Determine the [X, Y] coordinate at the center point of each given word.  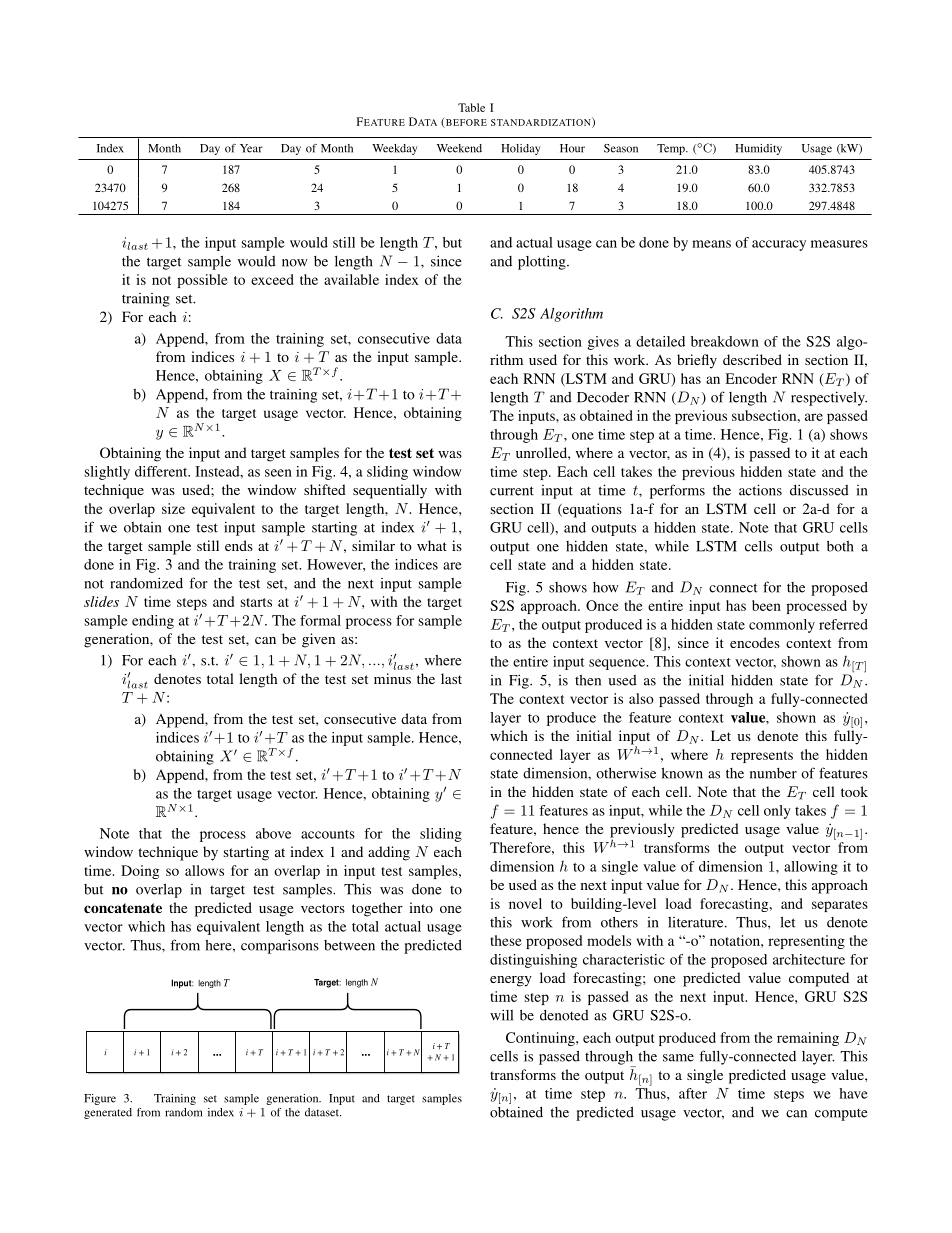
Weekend [459, 148]
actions [760, 490]
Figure [100, 1099]
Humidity [758, 149]
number [773, 773]
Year [251, 148]
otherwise [626, 773]
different [162, 471]
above [273, 833]
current [512, 491]
